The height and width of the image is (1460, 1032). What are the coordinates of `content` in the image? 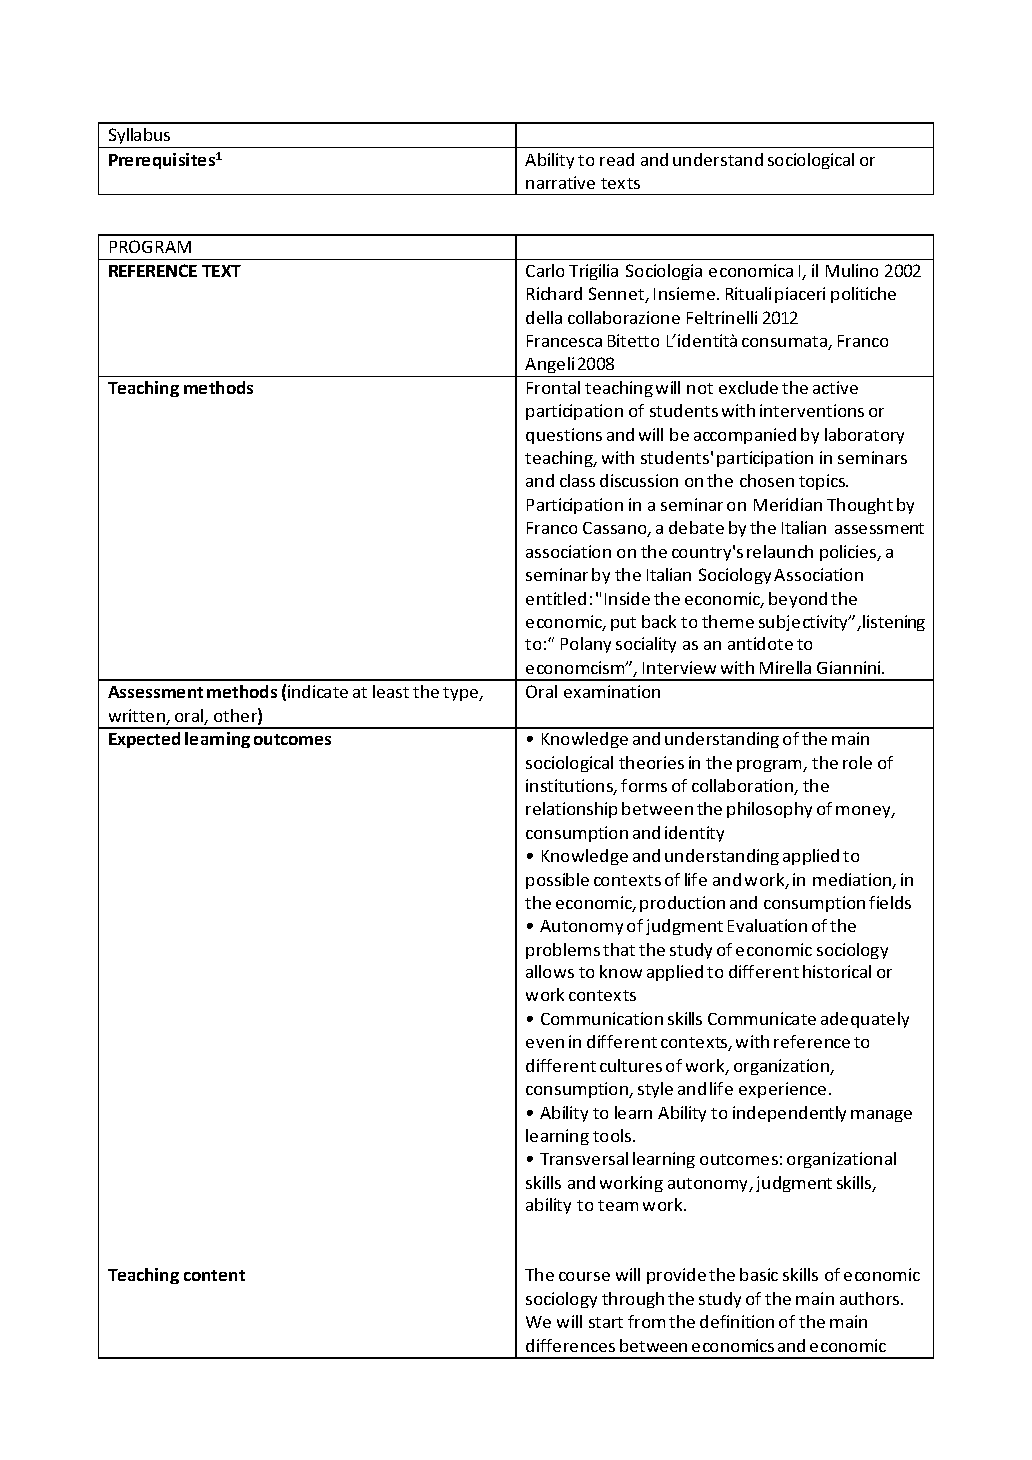 It's located at (214, 1275).
